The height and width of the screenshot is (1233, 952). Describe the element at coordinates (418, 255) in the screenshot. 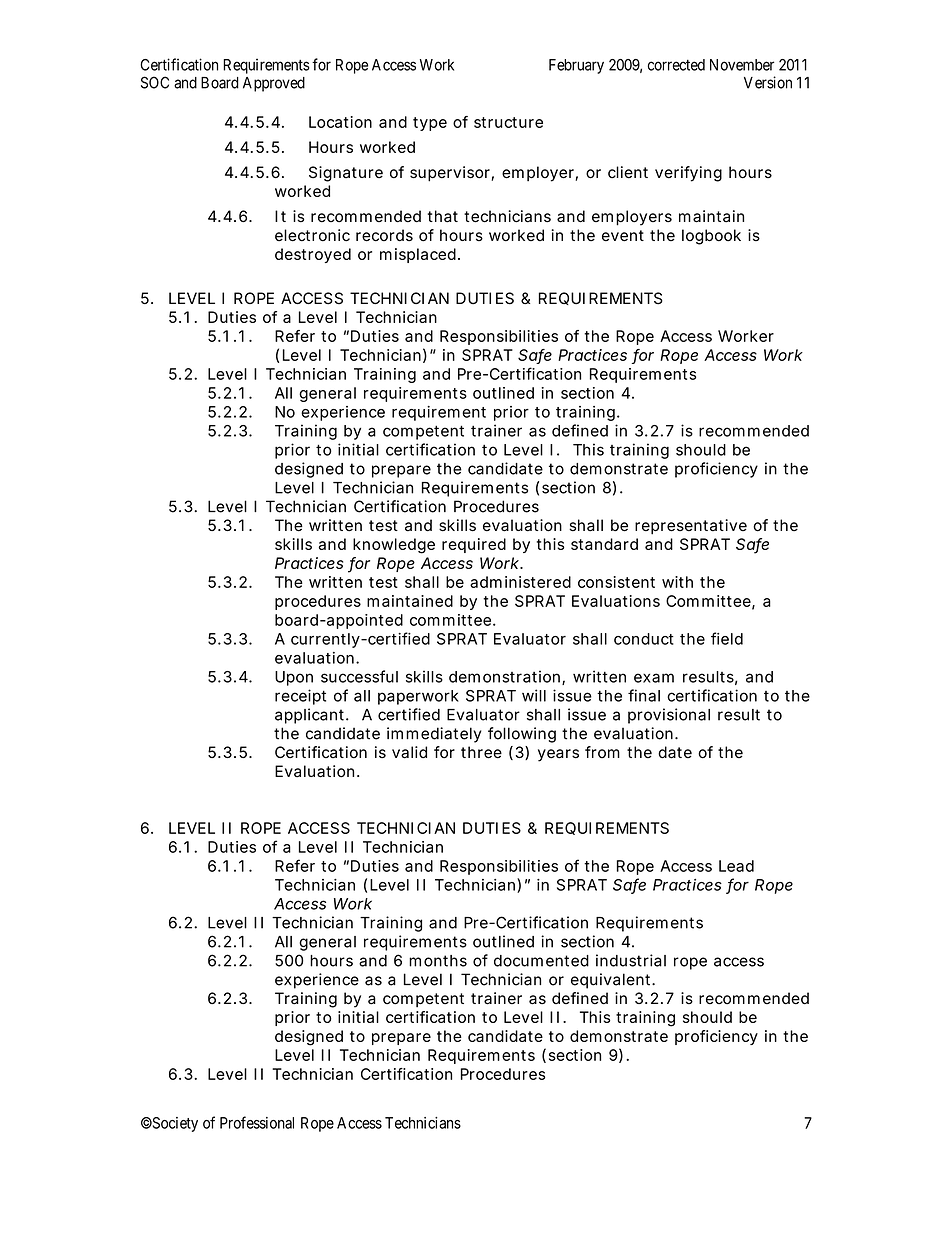

I see `misplaced` at that location.
